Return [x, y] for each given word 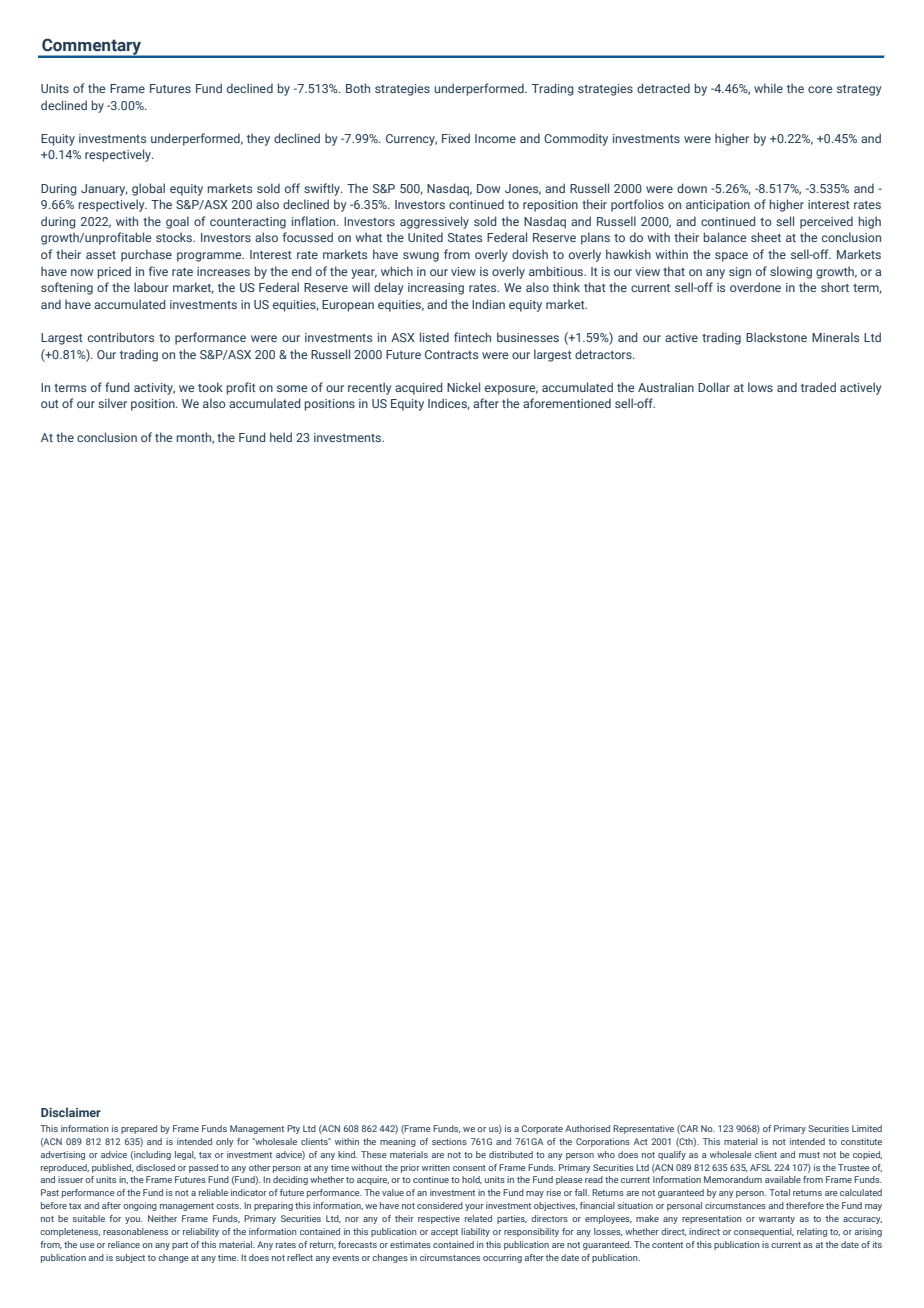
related [478, 1218]
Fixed [456, 138]
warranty [777, 1220]
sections [449, 1141]
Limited [867, 1128]
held [281, 437]
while [768, 88]
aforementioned [567, 403]
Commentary [92, 47]
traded [818, 387]
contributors [121, 337]
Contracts [451, 354]
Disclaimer [71, 1112]
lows [760, 387]
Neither [162, 1218]
